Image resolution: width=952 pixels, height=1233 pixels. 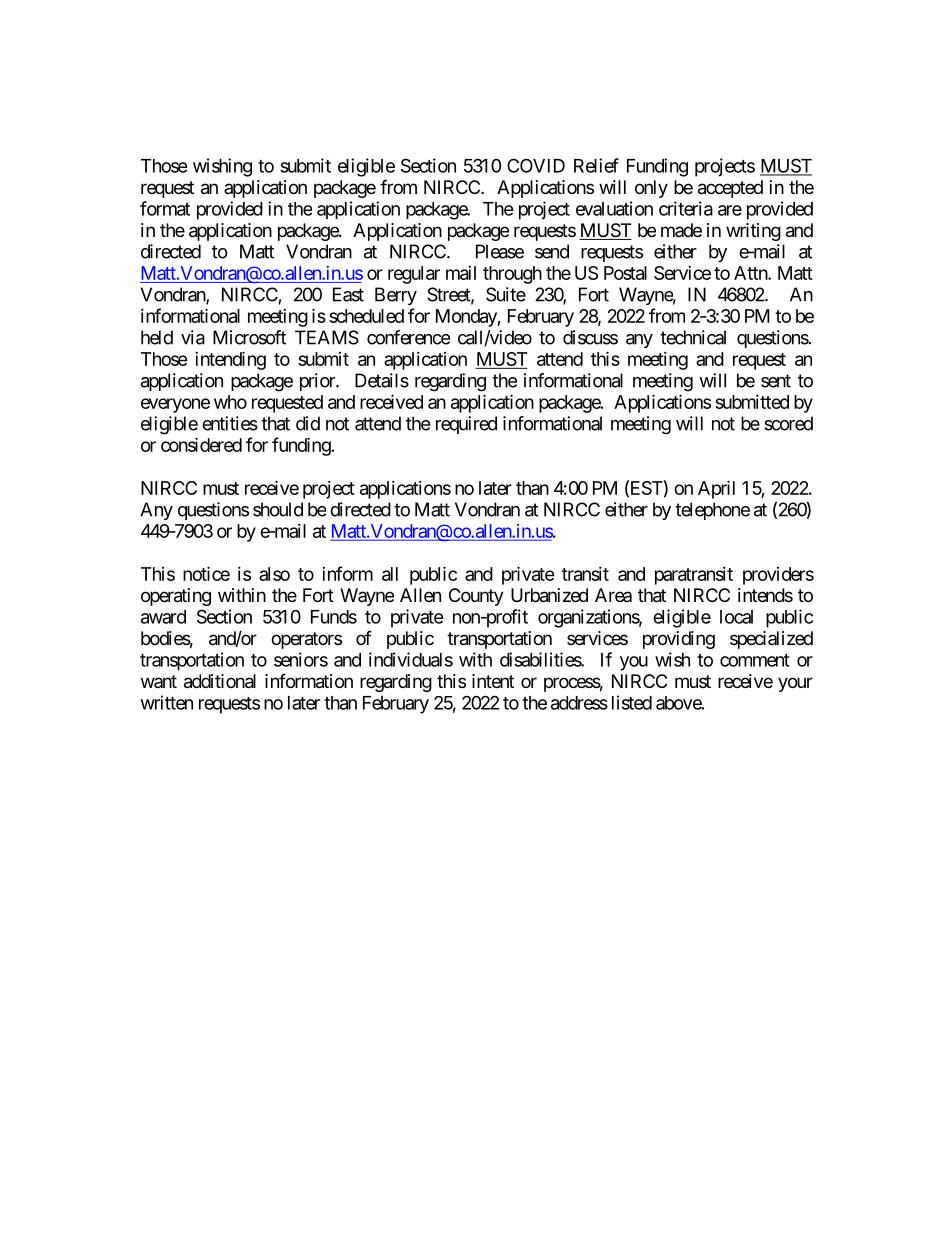 What do you see at coordinates (220, 681) in the document?
I see `additional` at bounding box center [220, 681].
